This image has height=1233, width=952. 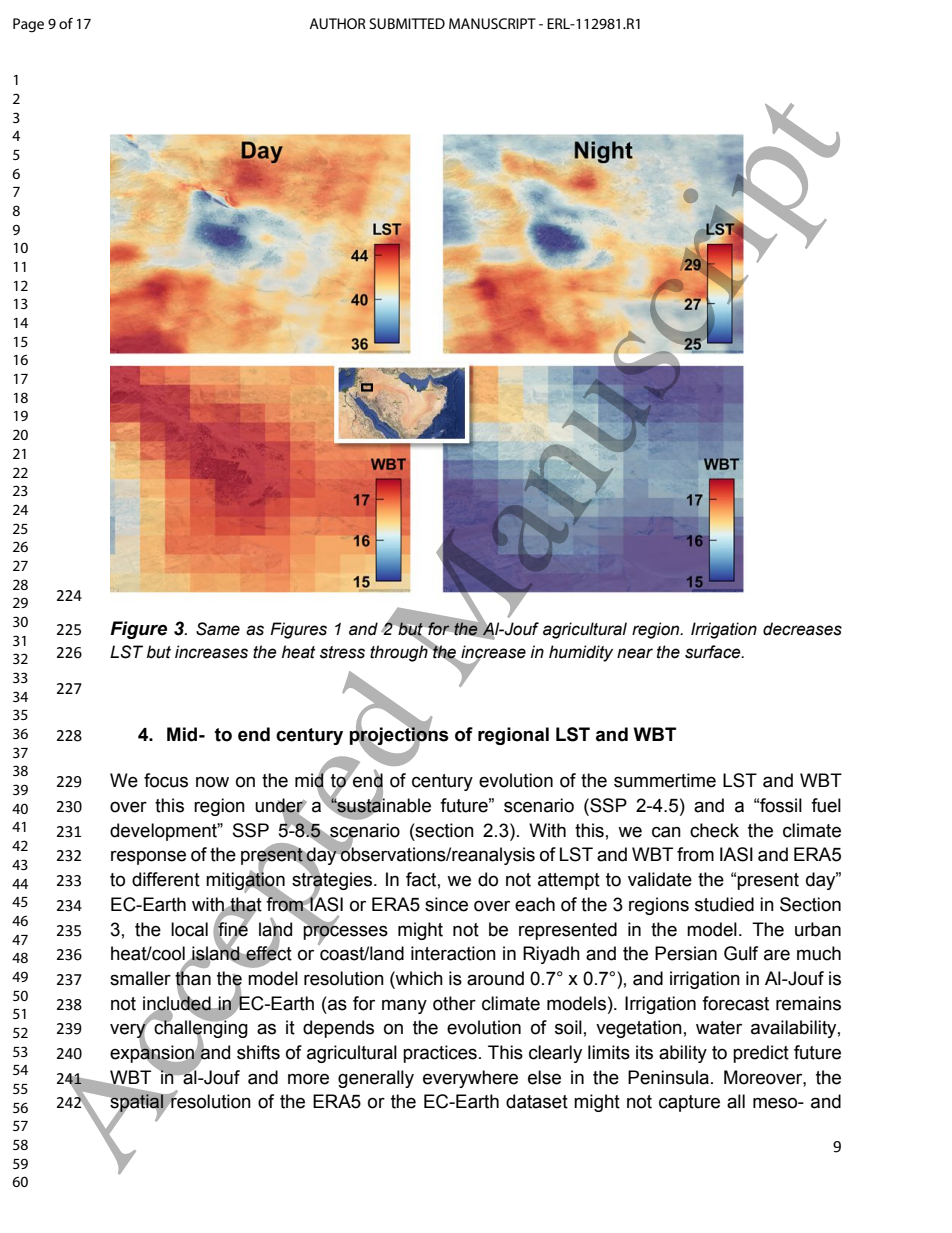 I want to click on SUBMITTED, so click(x=407, y=23).
